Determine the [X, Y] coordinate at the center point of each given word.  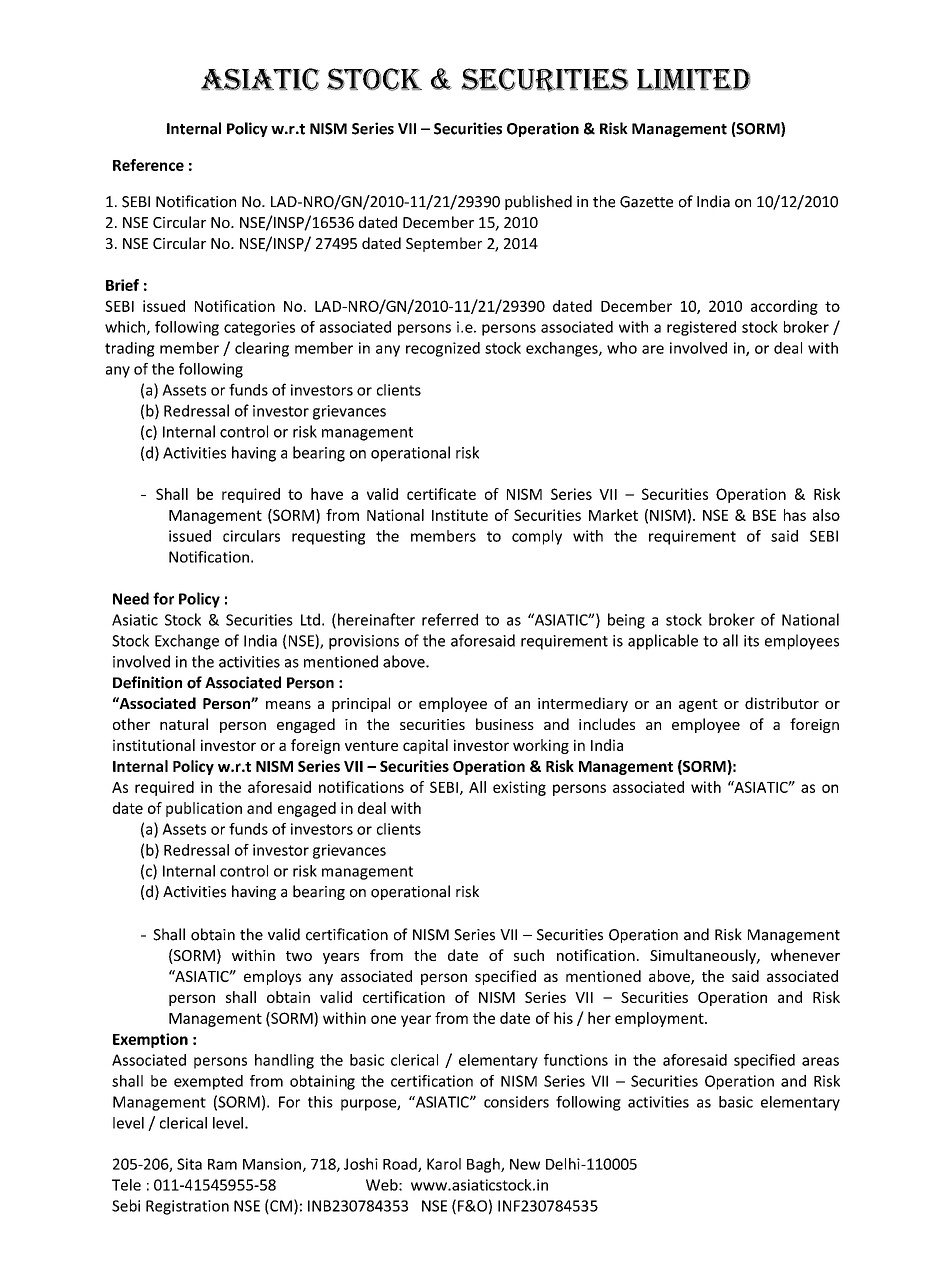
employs [272, 977]
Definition [147, 682]
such [529, 955]
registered [701, 328]
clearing [262, 349]
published [538, 202]
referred [450, 619]
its [751, 641]
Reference [148, 165]
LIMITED [693, 79]
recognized [443, 349]
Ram [222, 1164]
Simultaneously [704, 956]
